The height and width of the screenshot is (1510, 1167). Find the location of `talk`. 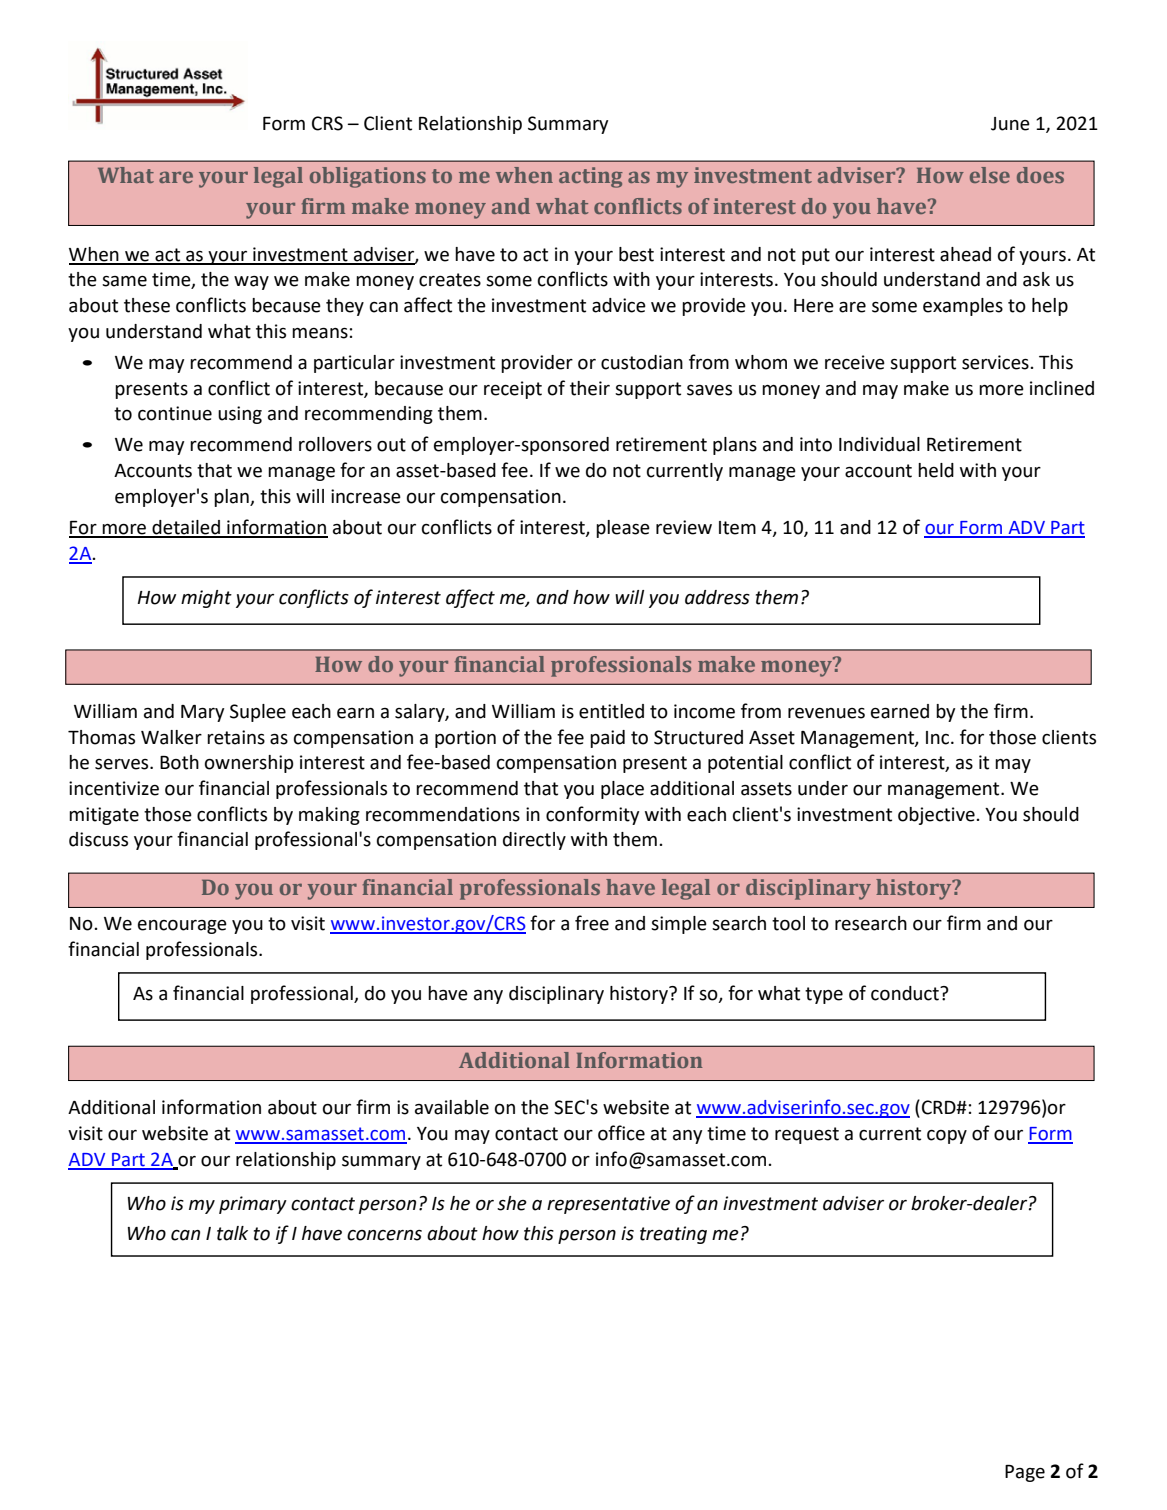

talk is located at coordinates (232, 1233).
